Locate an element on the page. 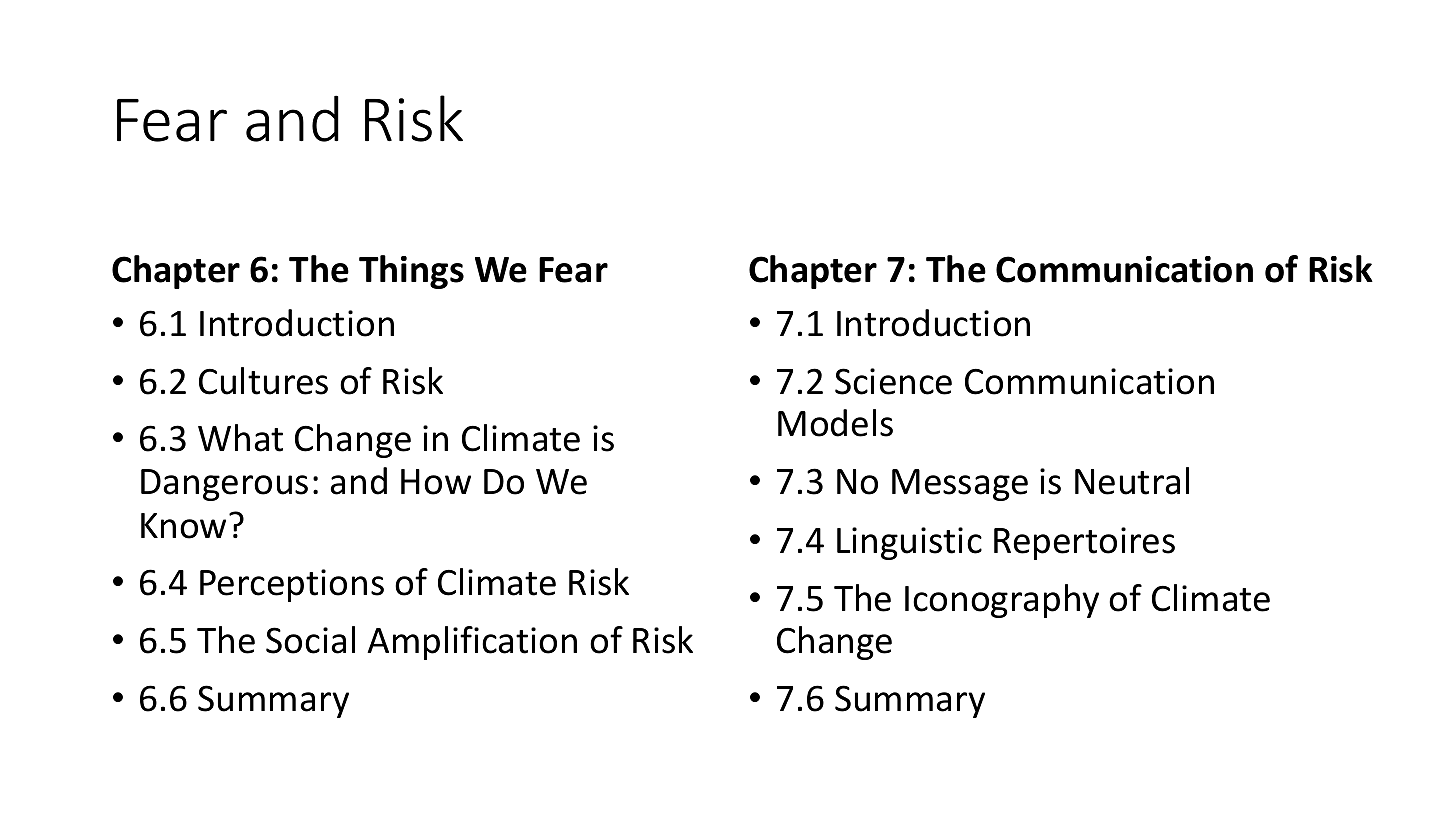 The width and height of the image is (1456, 819). Know is located at coordinates (183, 526).
